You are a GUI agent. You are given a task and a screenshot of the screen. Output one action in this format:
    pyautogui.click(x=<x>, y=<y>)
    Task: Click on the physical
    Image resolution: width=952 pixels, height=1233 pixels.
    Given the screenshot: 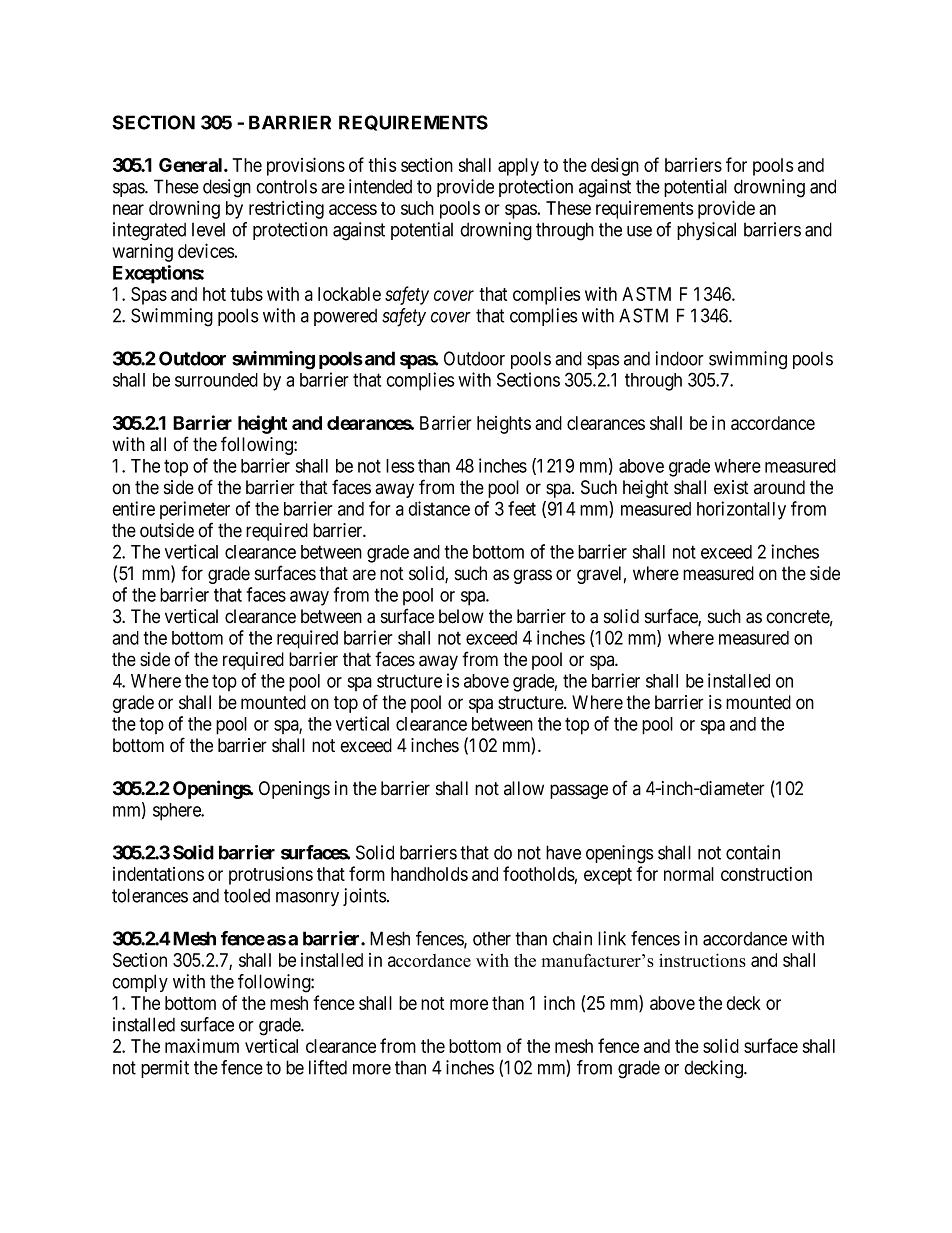 What is the action you would take?
    pyautogui.click(x=706, y=231)
